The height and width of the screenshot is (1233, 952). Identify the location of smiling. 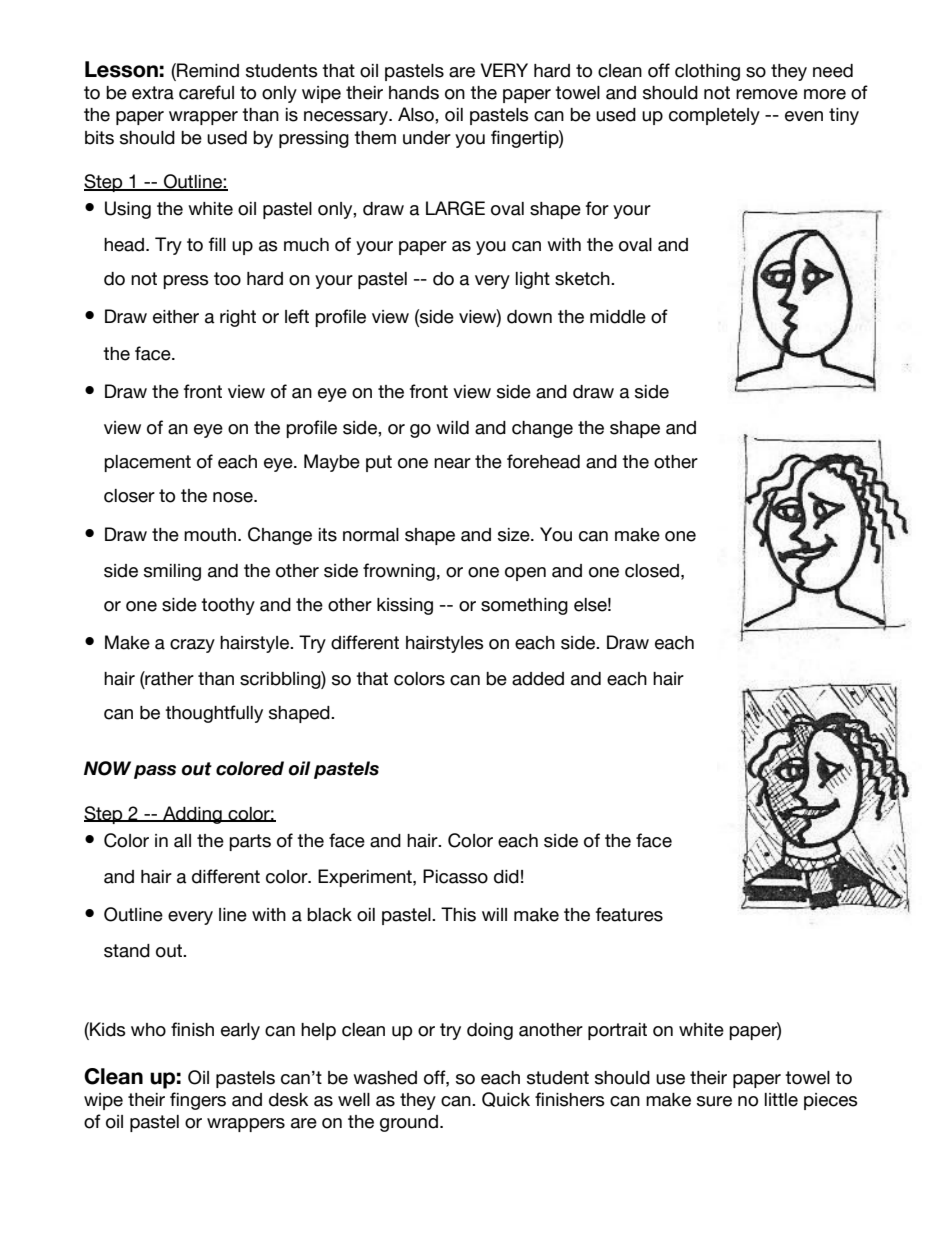
(172, 572).
